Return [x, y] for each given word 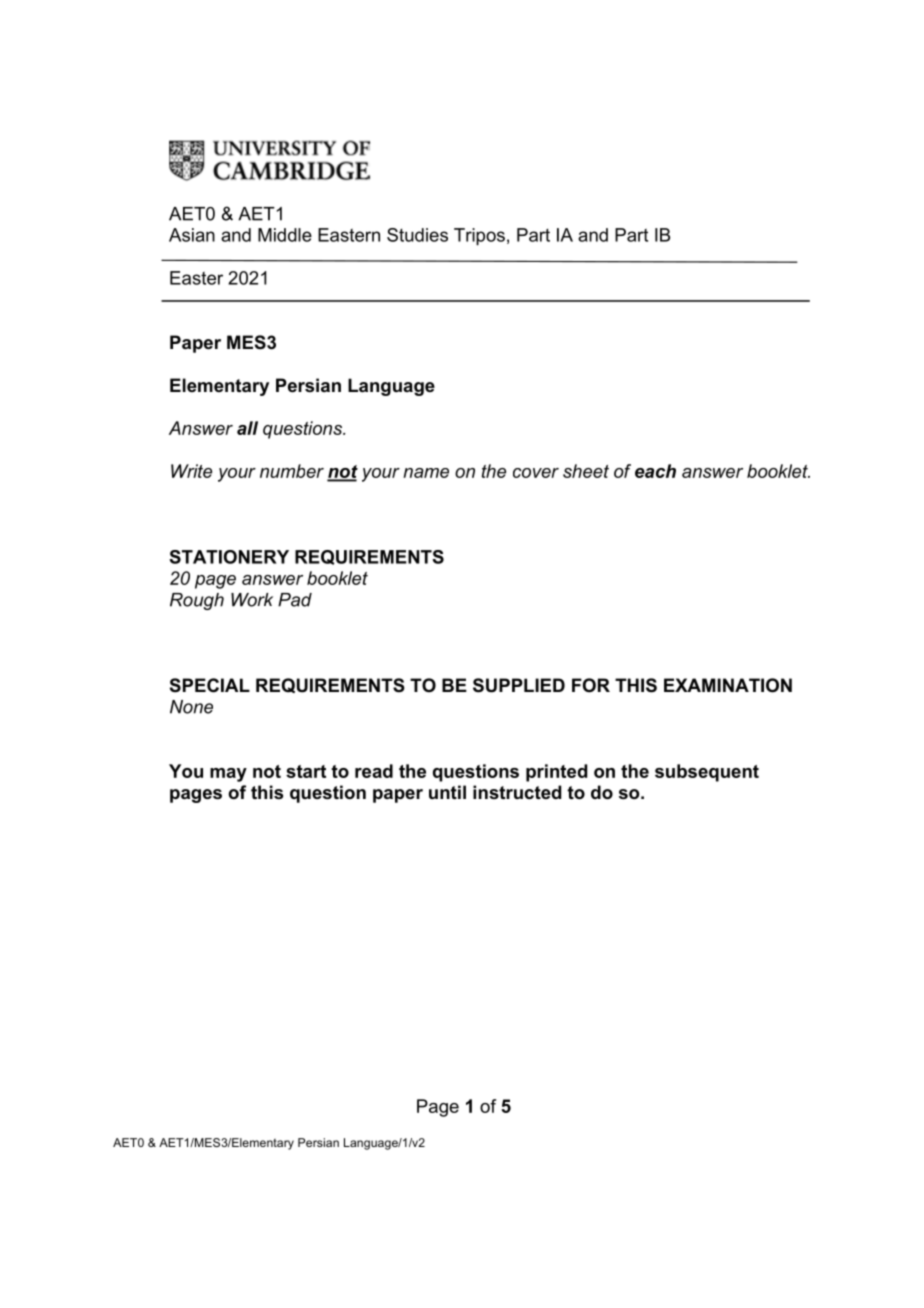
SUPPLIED [519, 685]
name [426, 473]
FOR [591, 685]
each [655, 471]
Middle [285, 235]
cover [536, 473]
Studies [417, 235]
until [447, 792]
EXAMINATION [728, 685]
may [228, 775]
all [247, 428]
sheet [586, 471]
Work [252, 600]
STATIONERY [229, 557]
